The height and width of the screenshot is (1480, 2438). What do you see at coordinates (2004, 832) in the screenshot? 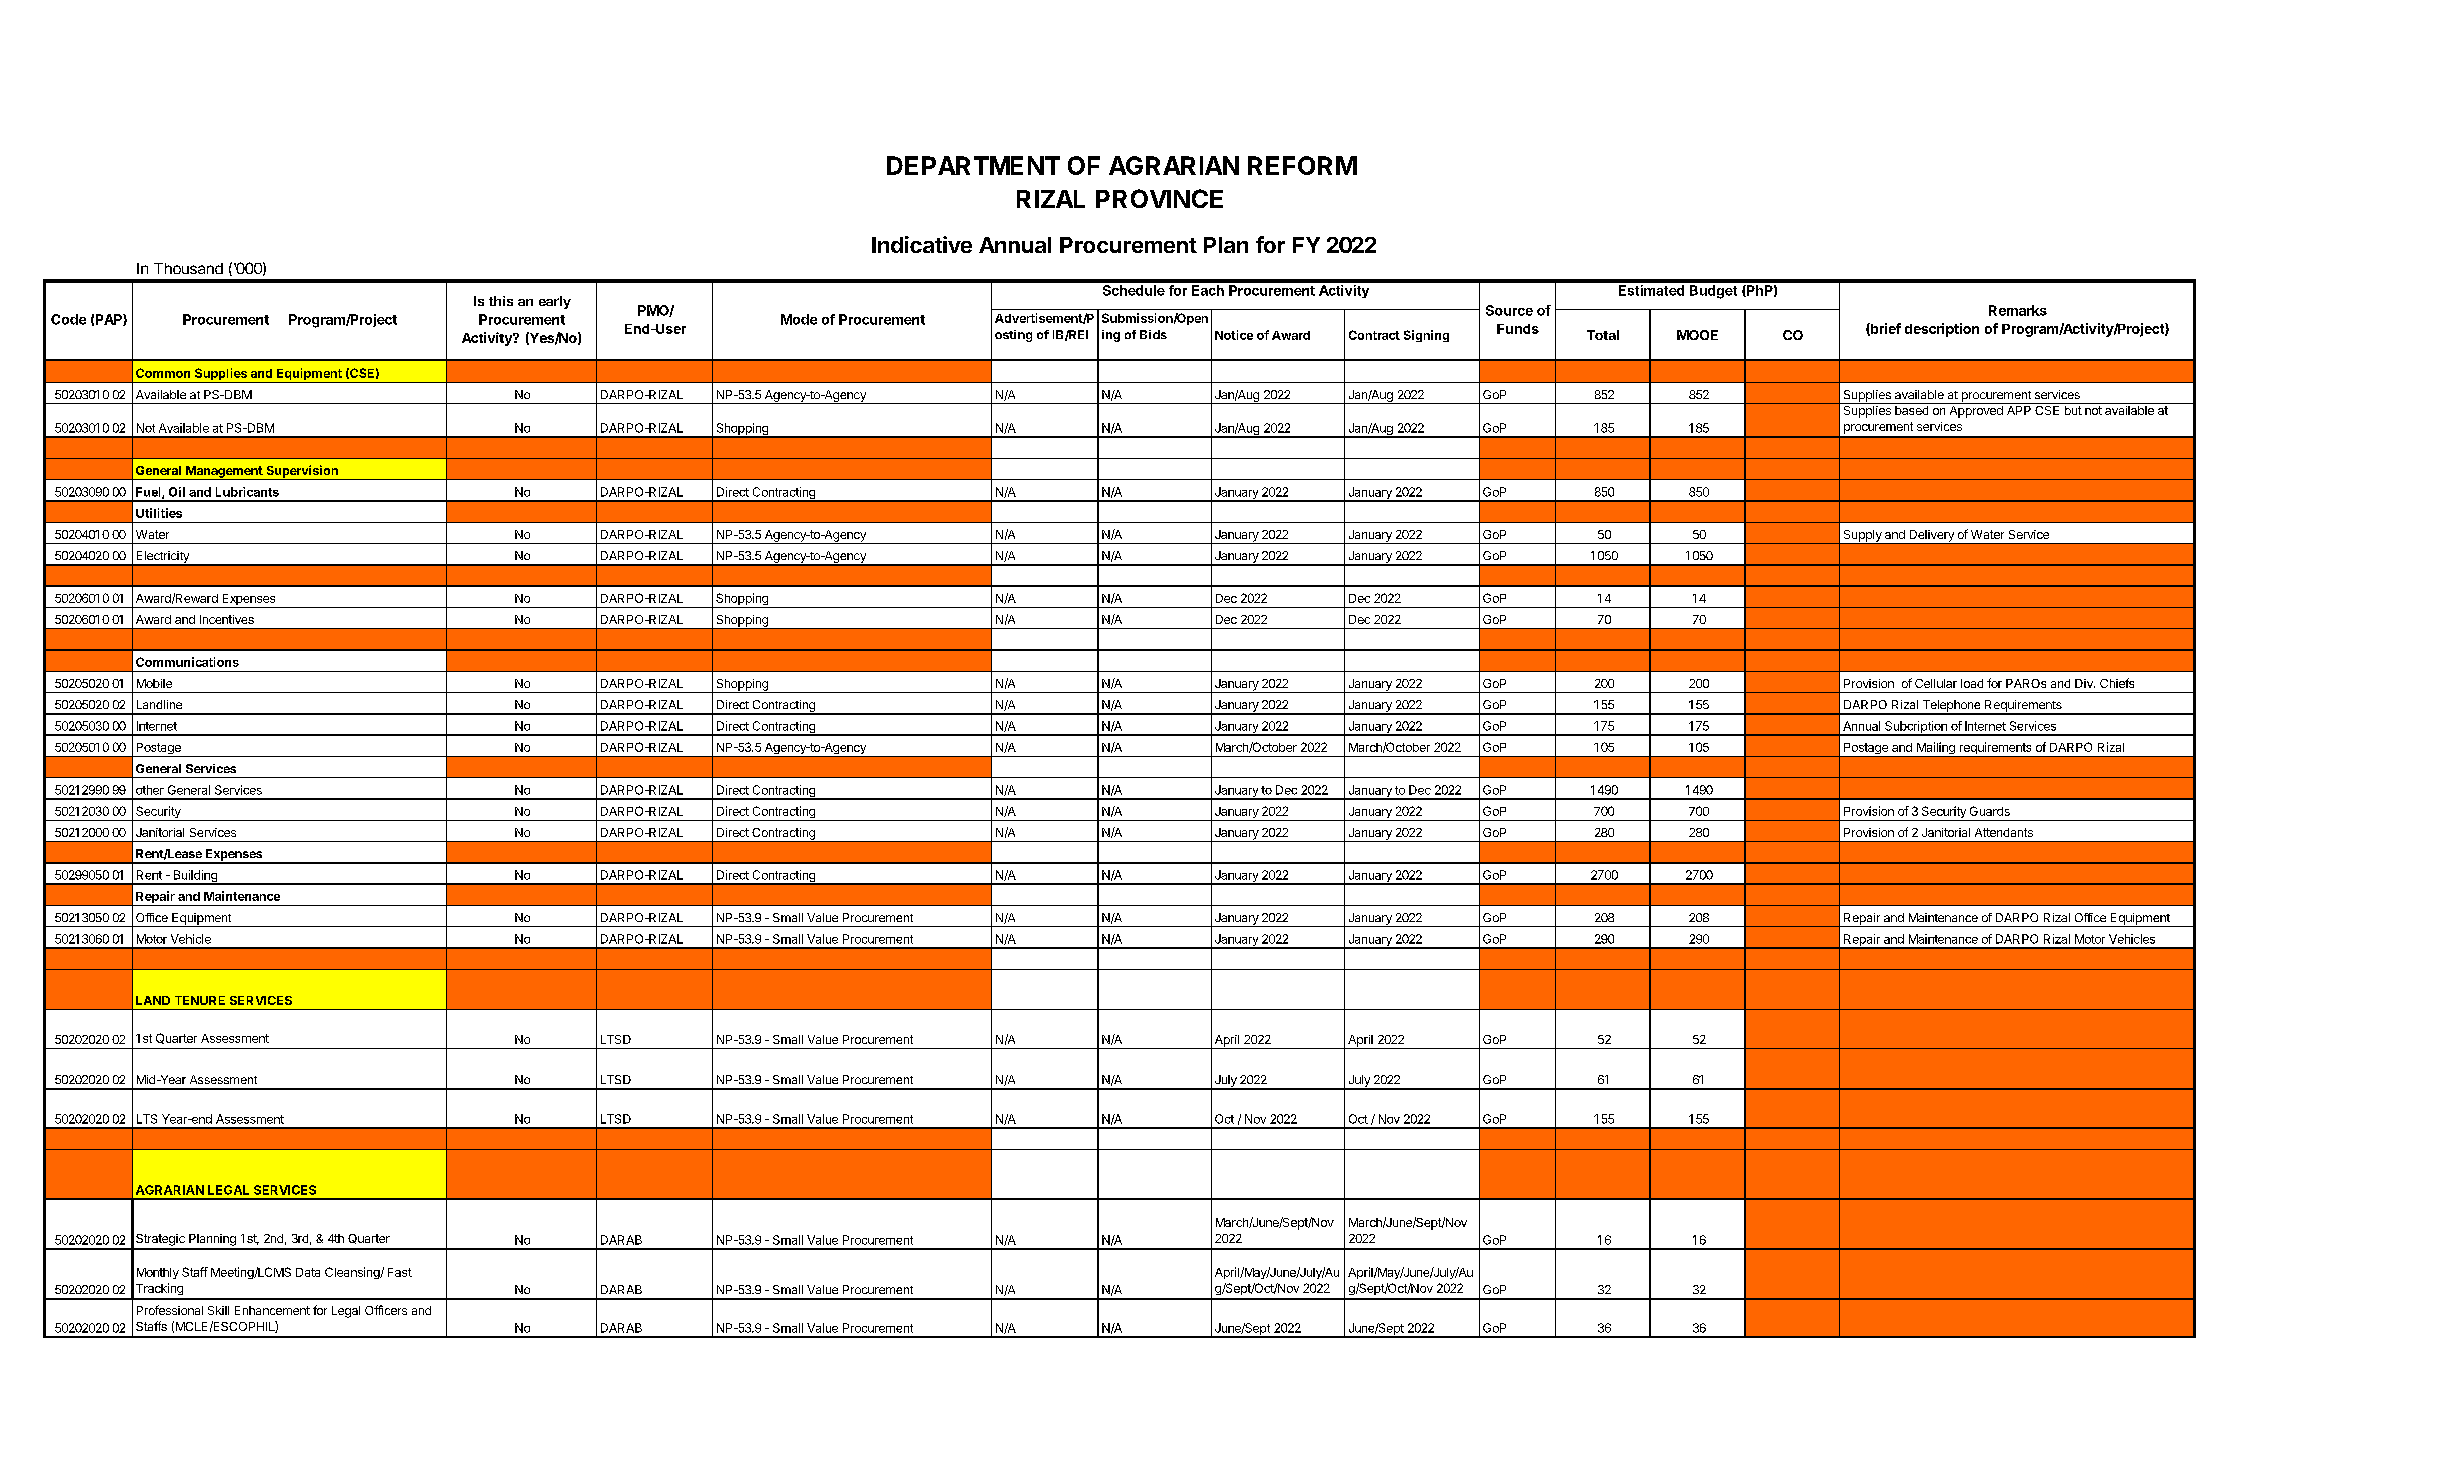
I see `Attendants` at bounding box center [2004, 832].
